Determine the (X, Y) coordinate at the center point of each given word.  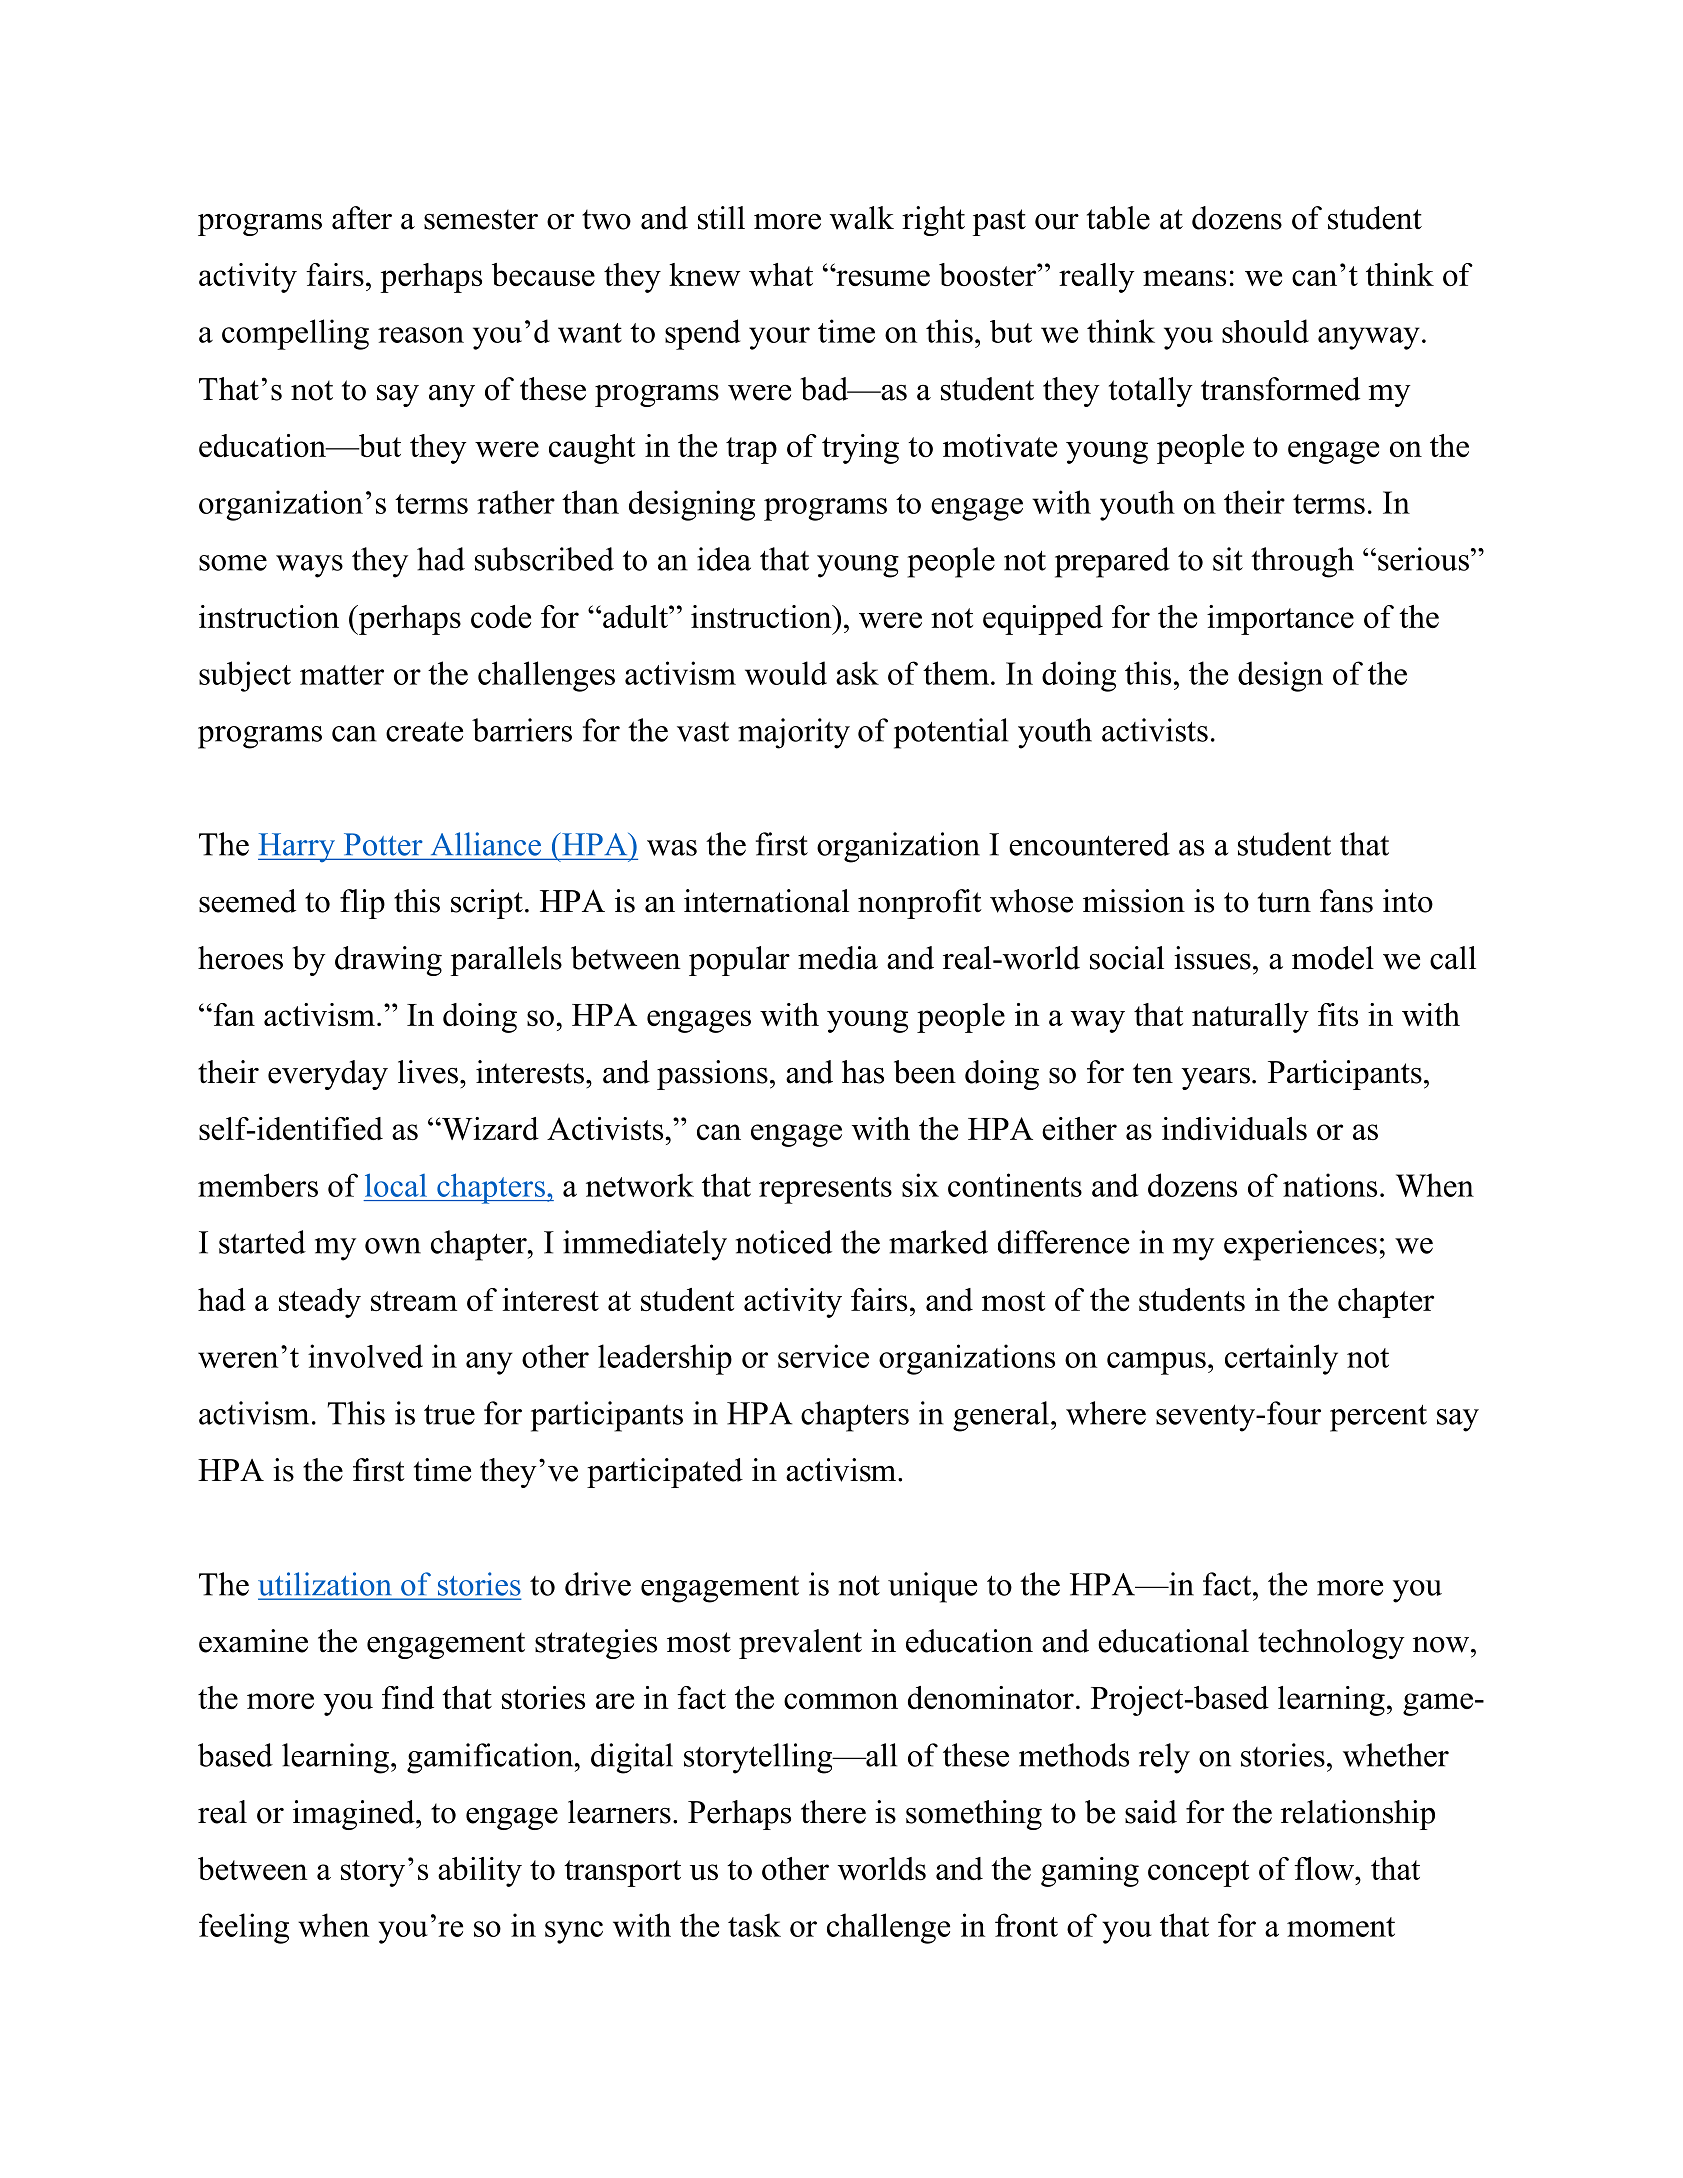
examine (253, 1641)
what (781, 274)
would (786, 673)
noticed (784, 1242)
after (362, 218)
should (1265, 331)
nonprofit (920, 904)
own (393, 1246)
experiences (1300, 1245)
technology (1331, 1644)
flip (362, 904)
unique (932, 1587)
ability (480, 1872)
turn (1284, 902)
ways (309, 566)
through (1302, 562)
